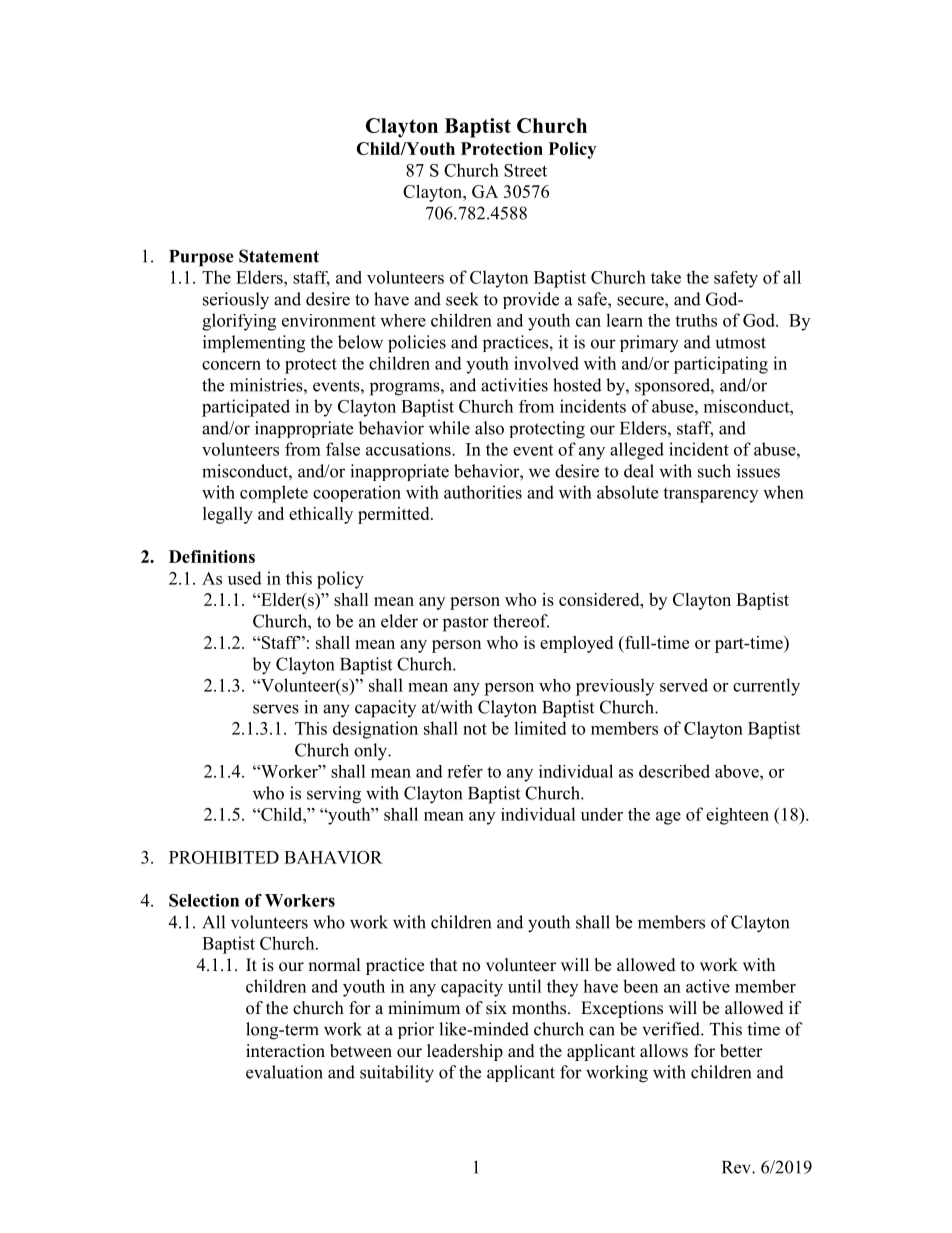 This page has width=952, height=1233. I want to click on leadership, so click(465, 1052).
